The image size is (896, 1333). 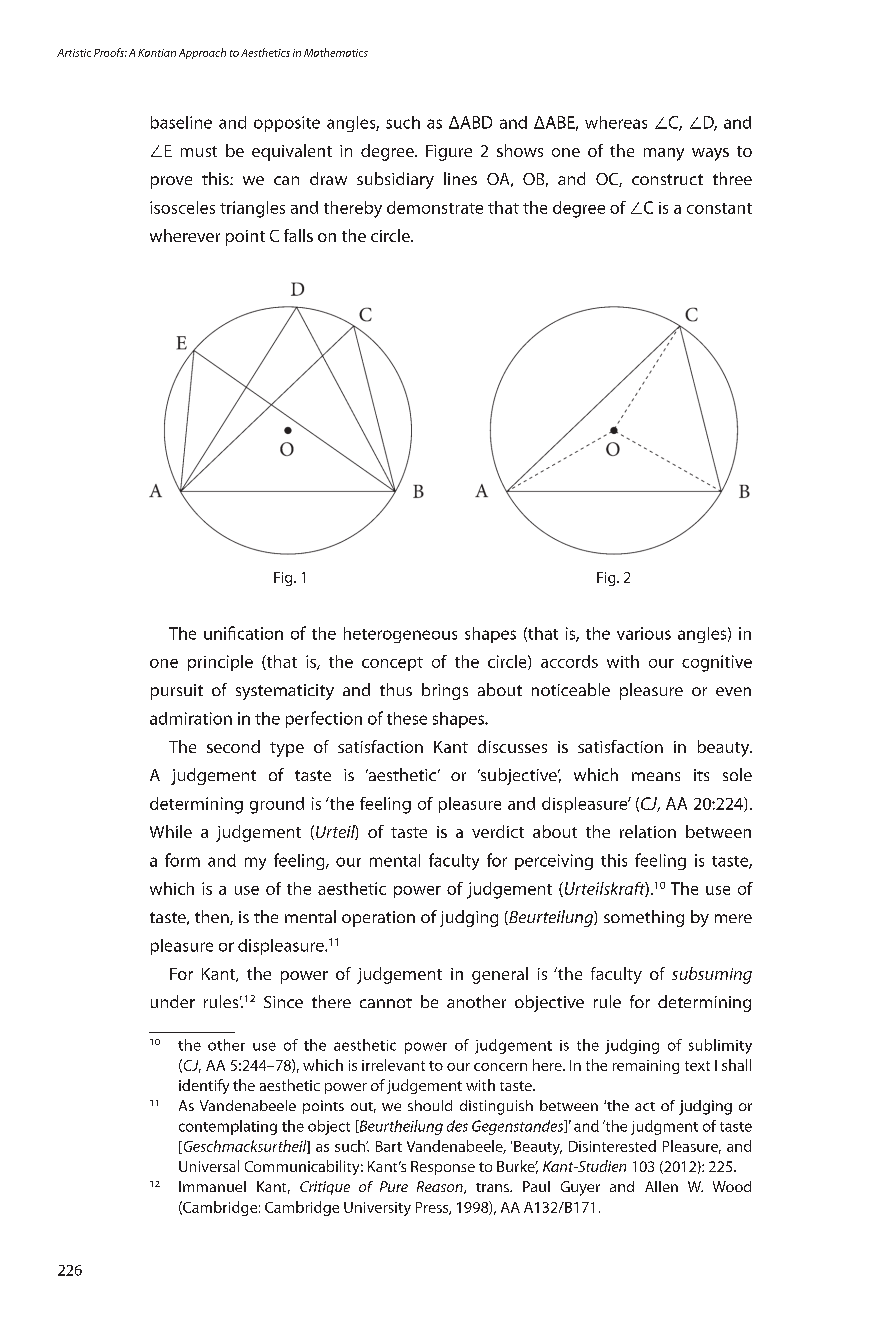 I want to click on Universal, so click(x=209, y=1166).
